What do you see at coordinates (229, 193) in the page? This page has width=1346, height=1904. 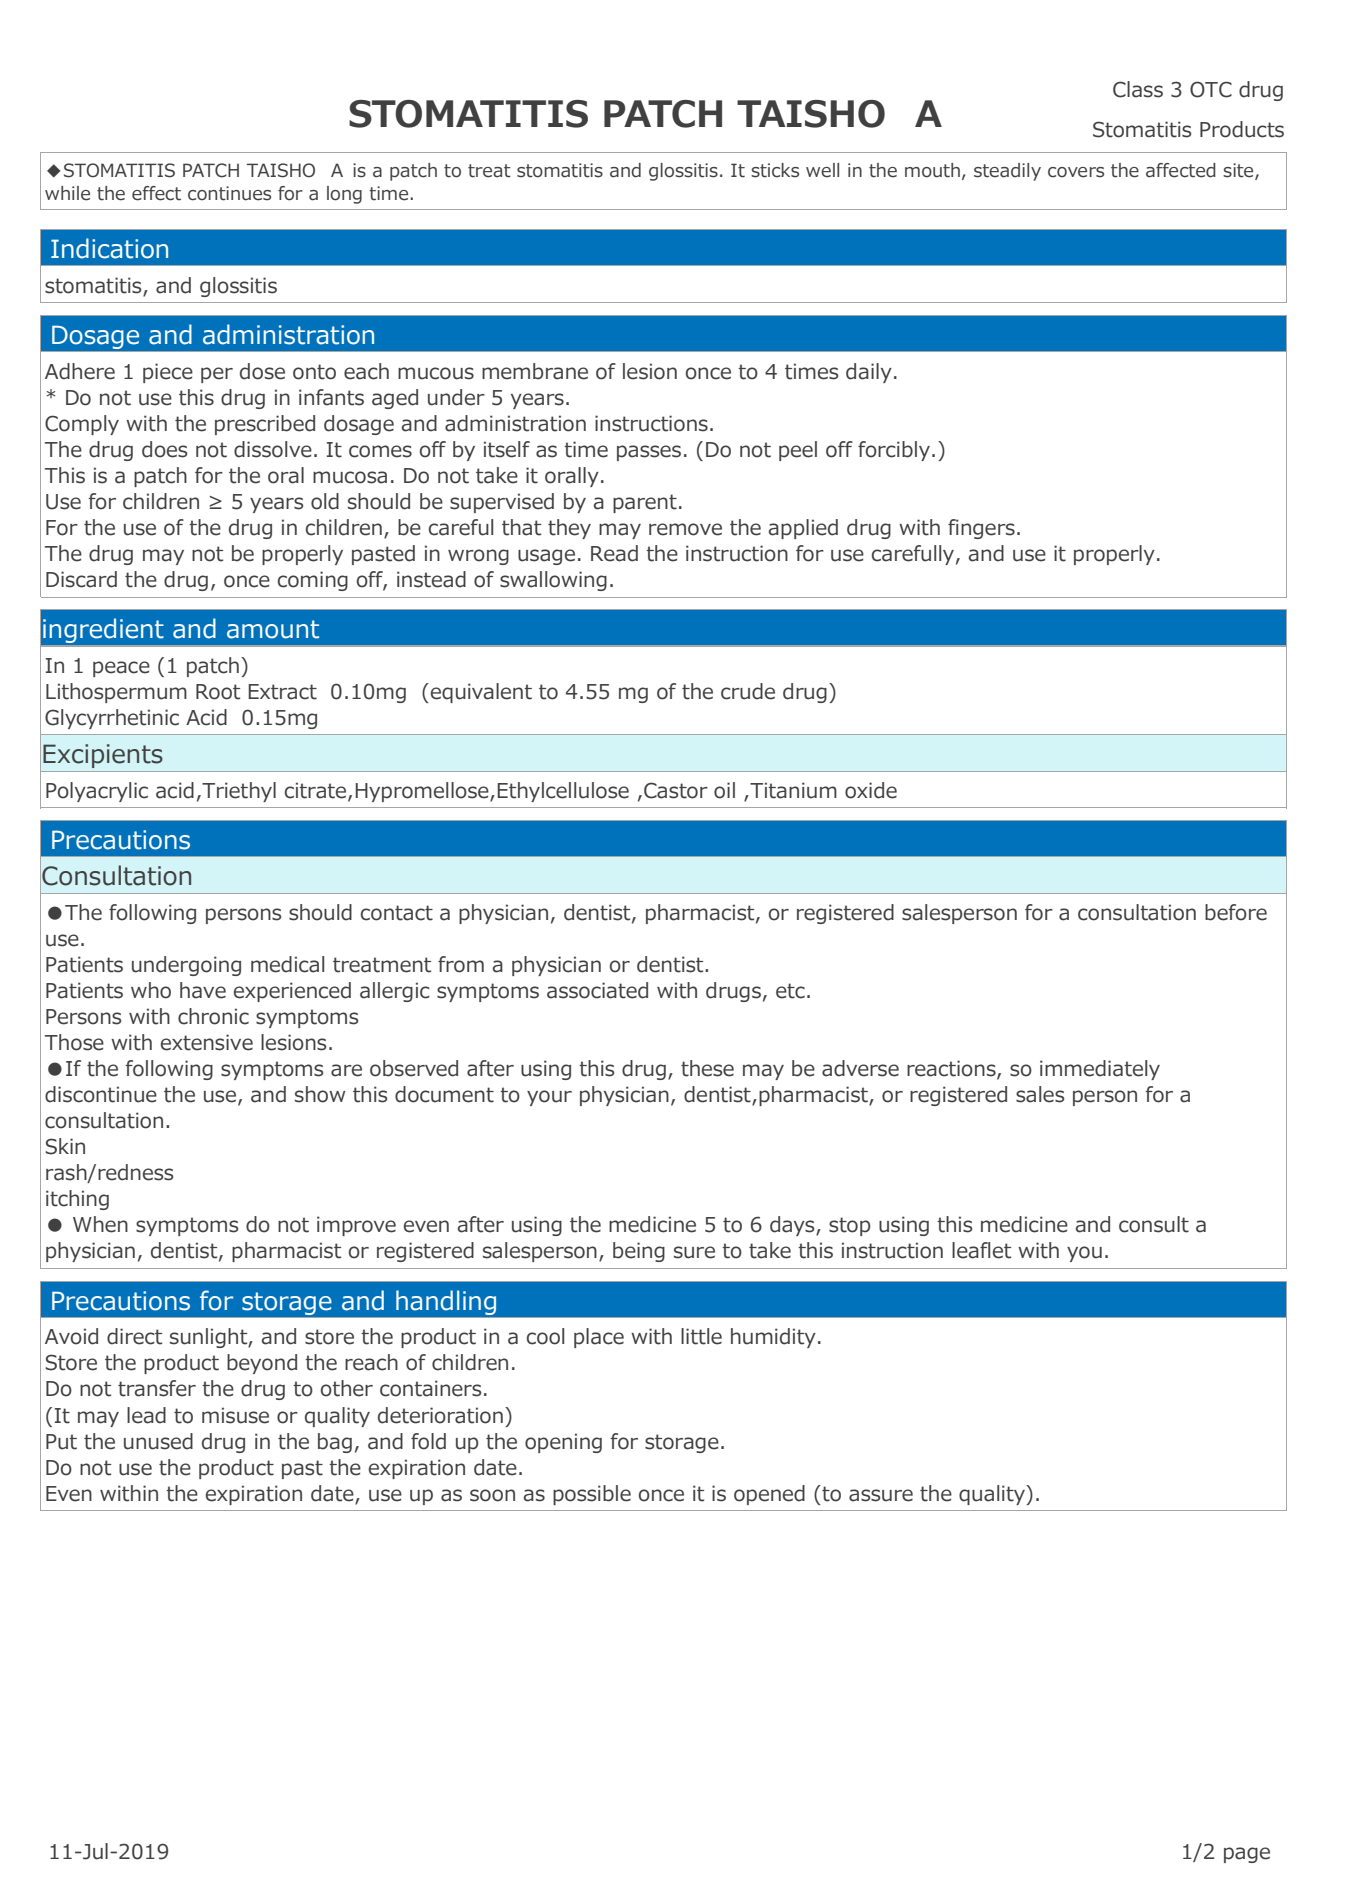 I see `continues` at bounding box center [229, 193].
